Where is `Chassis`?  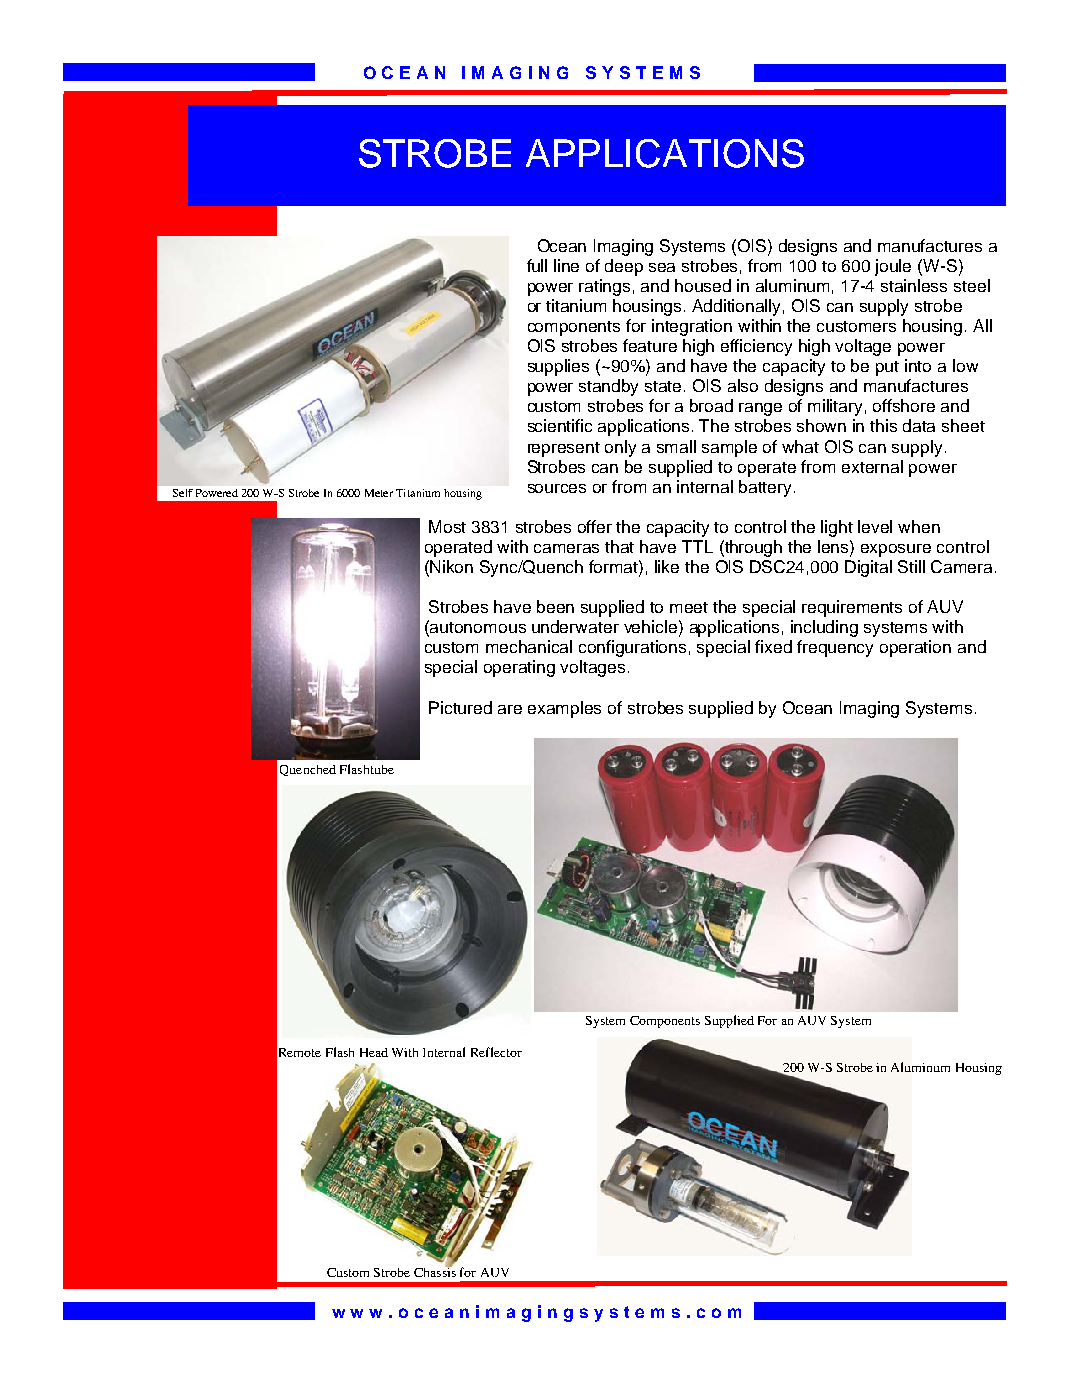
Chassis is located at coordinates (435, 1271).
